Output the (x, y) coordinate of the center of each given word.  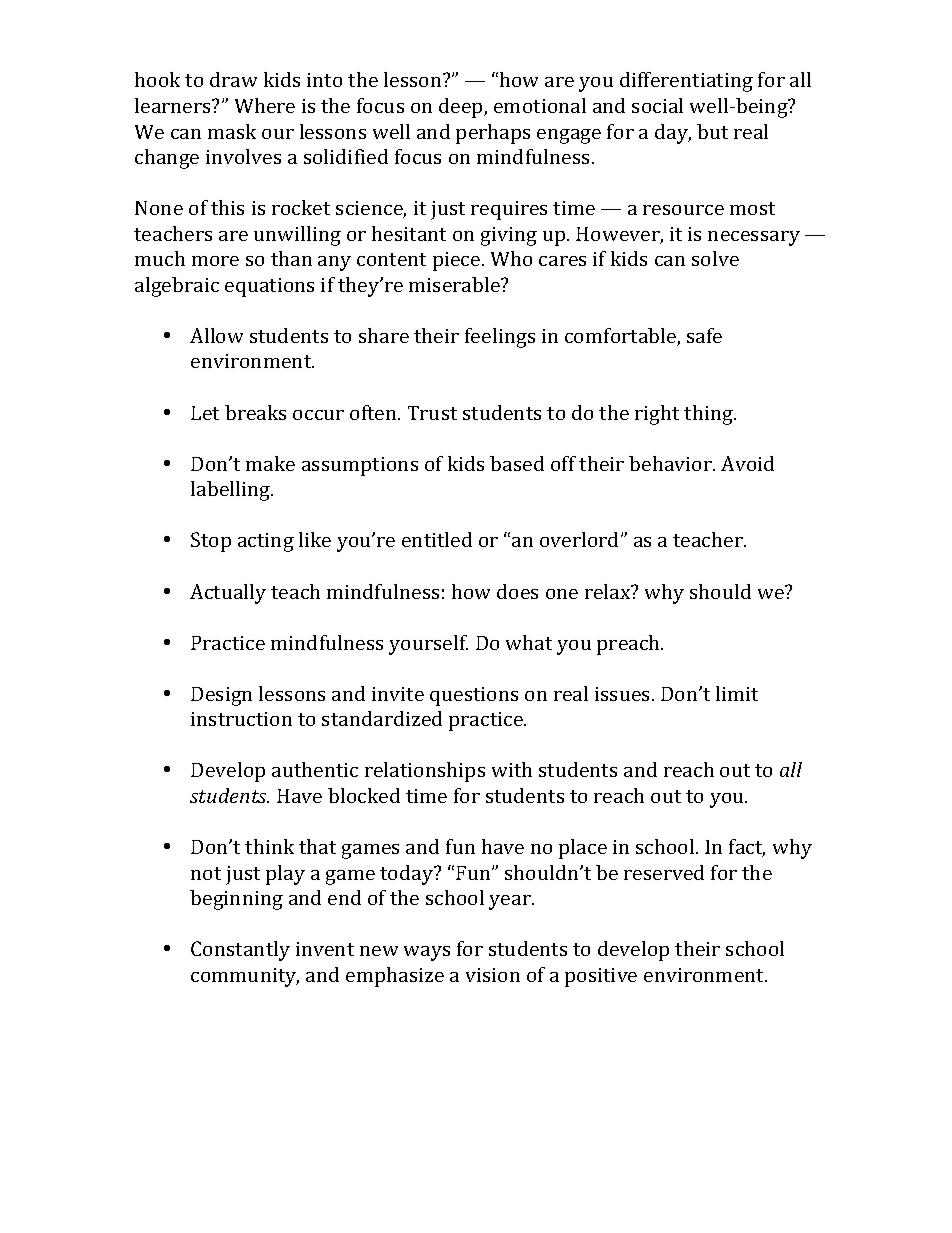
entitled (437, 539)
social (657, 105)
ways (427, 953)
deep (462, 108)
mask (232, 131)
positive (601, 977)
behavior (671, 463)
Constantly (240, 951)
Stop (211, 542)
